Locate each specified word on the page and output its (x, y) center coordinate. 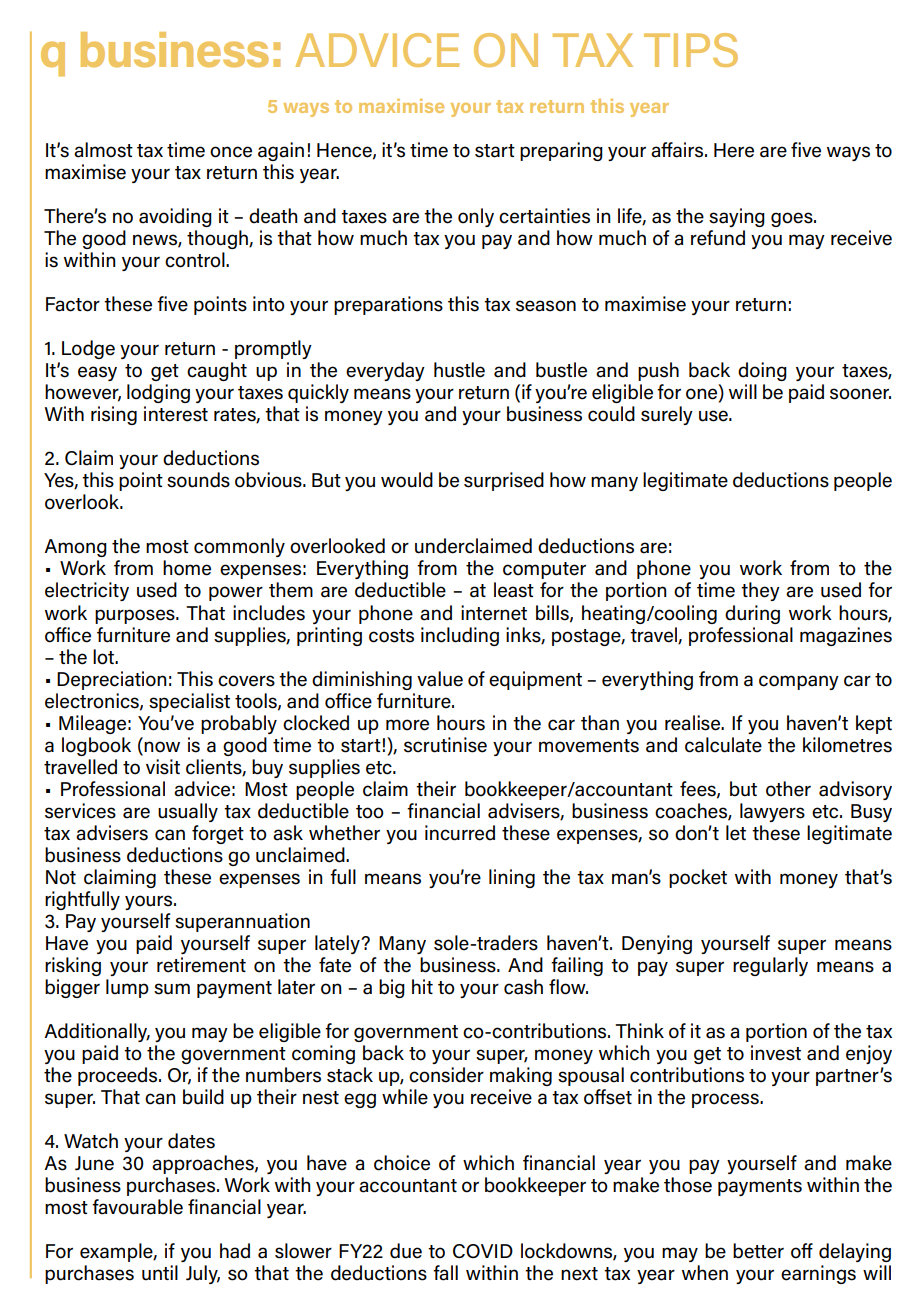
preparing (561, 151)
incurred (460, 833)
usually (188, 812)
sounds (198, 480)
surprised (504, 481)
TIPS (691, 50)
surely (667, 415)
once (231, 152)
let (736, 833)
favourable (137, 1207)
